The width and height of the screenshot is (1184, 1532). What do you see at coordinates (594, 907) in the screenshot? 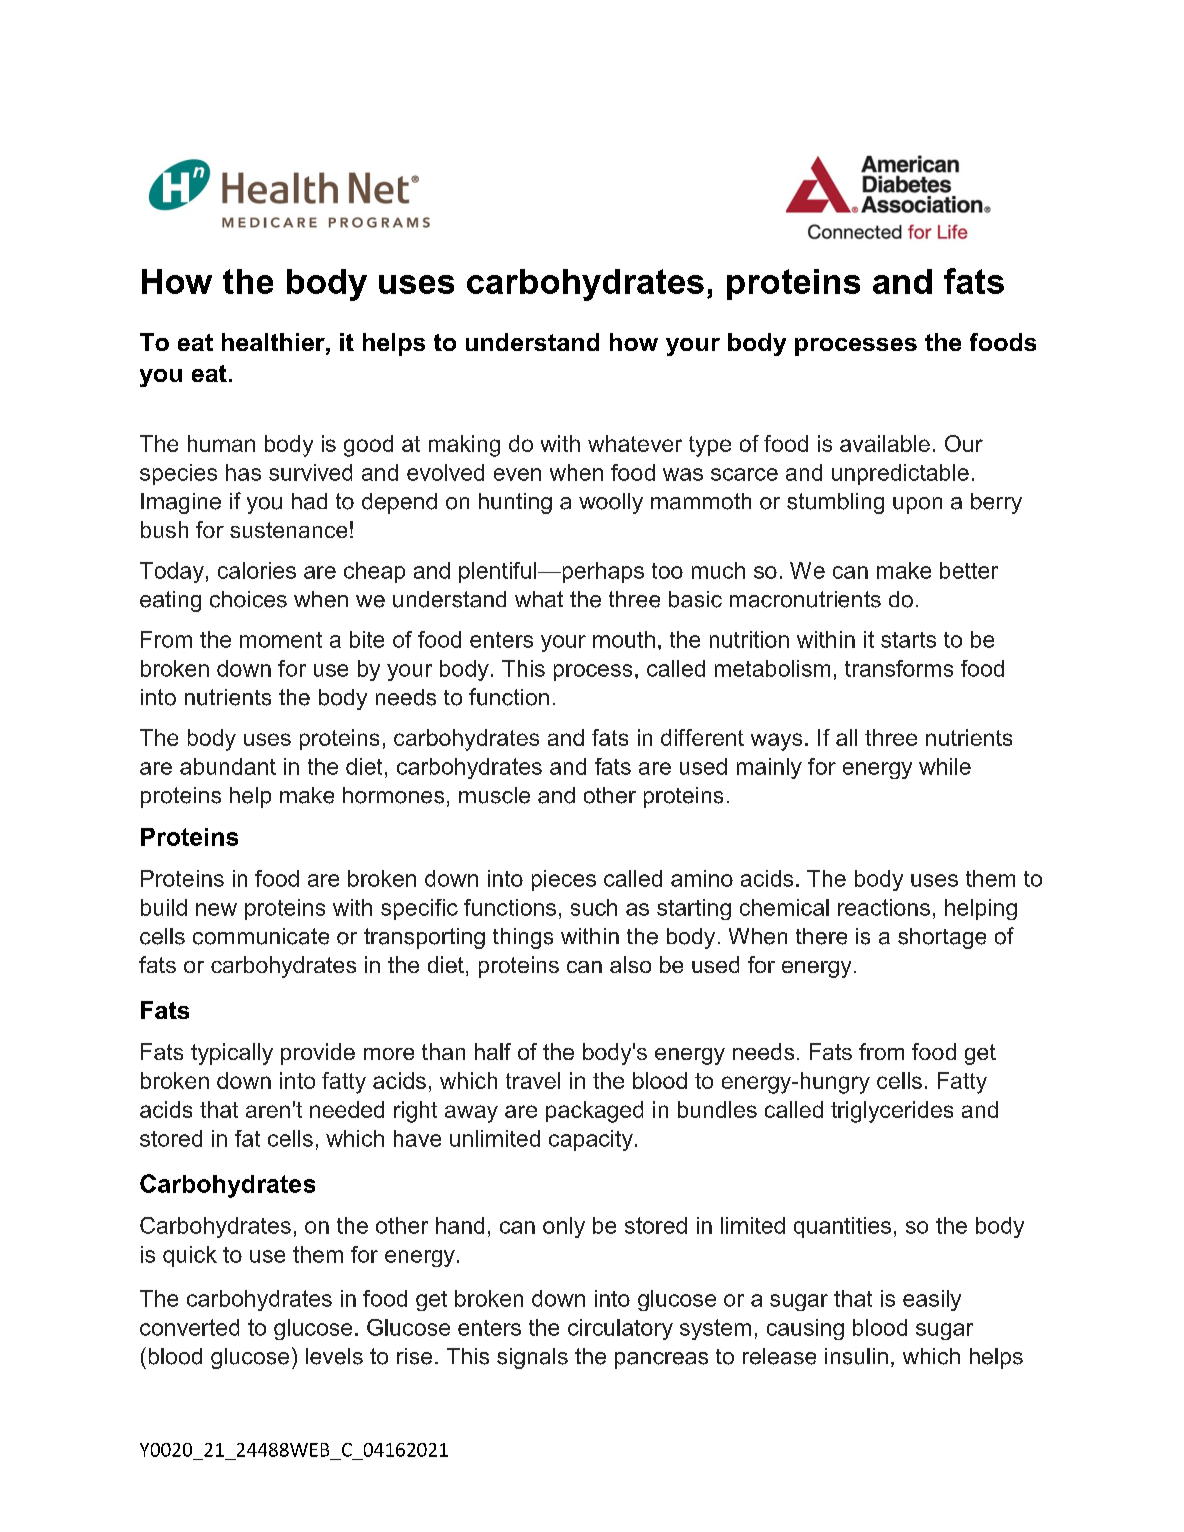
I see `such` at bounding box center [594, 907].
